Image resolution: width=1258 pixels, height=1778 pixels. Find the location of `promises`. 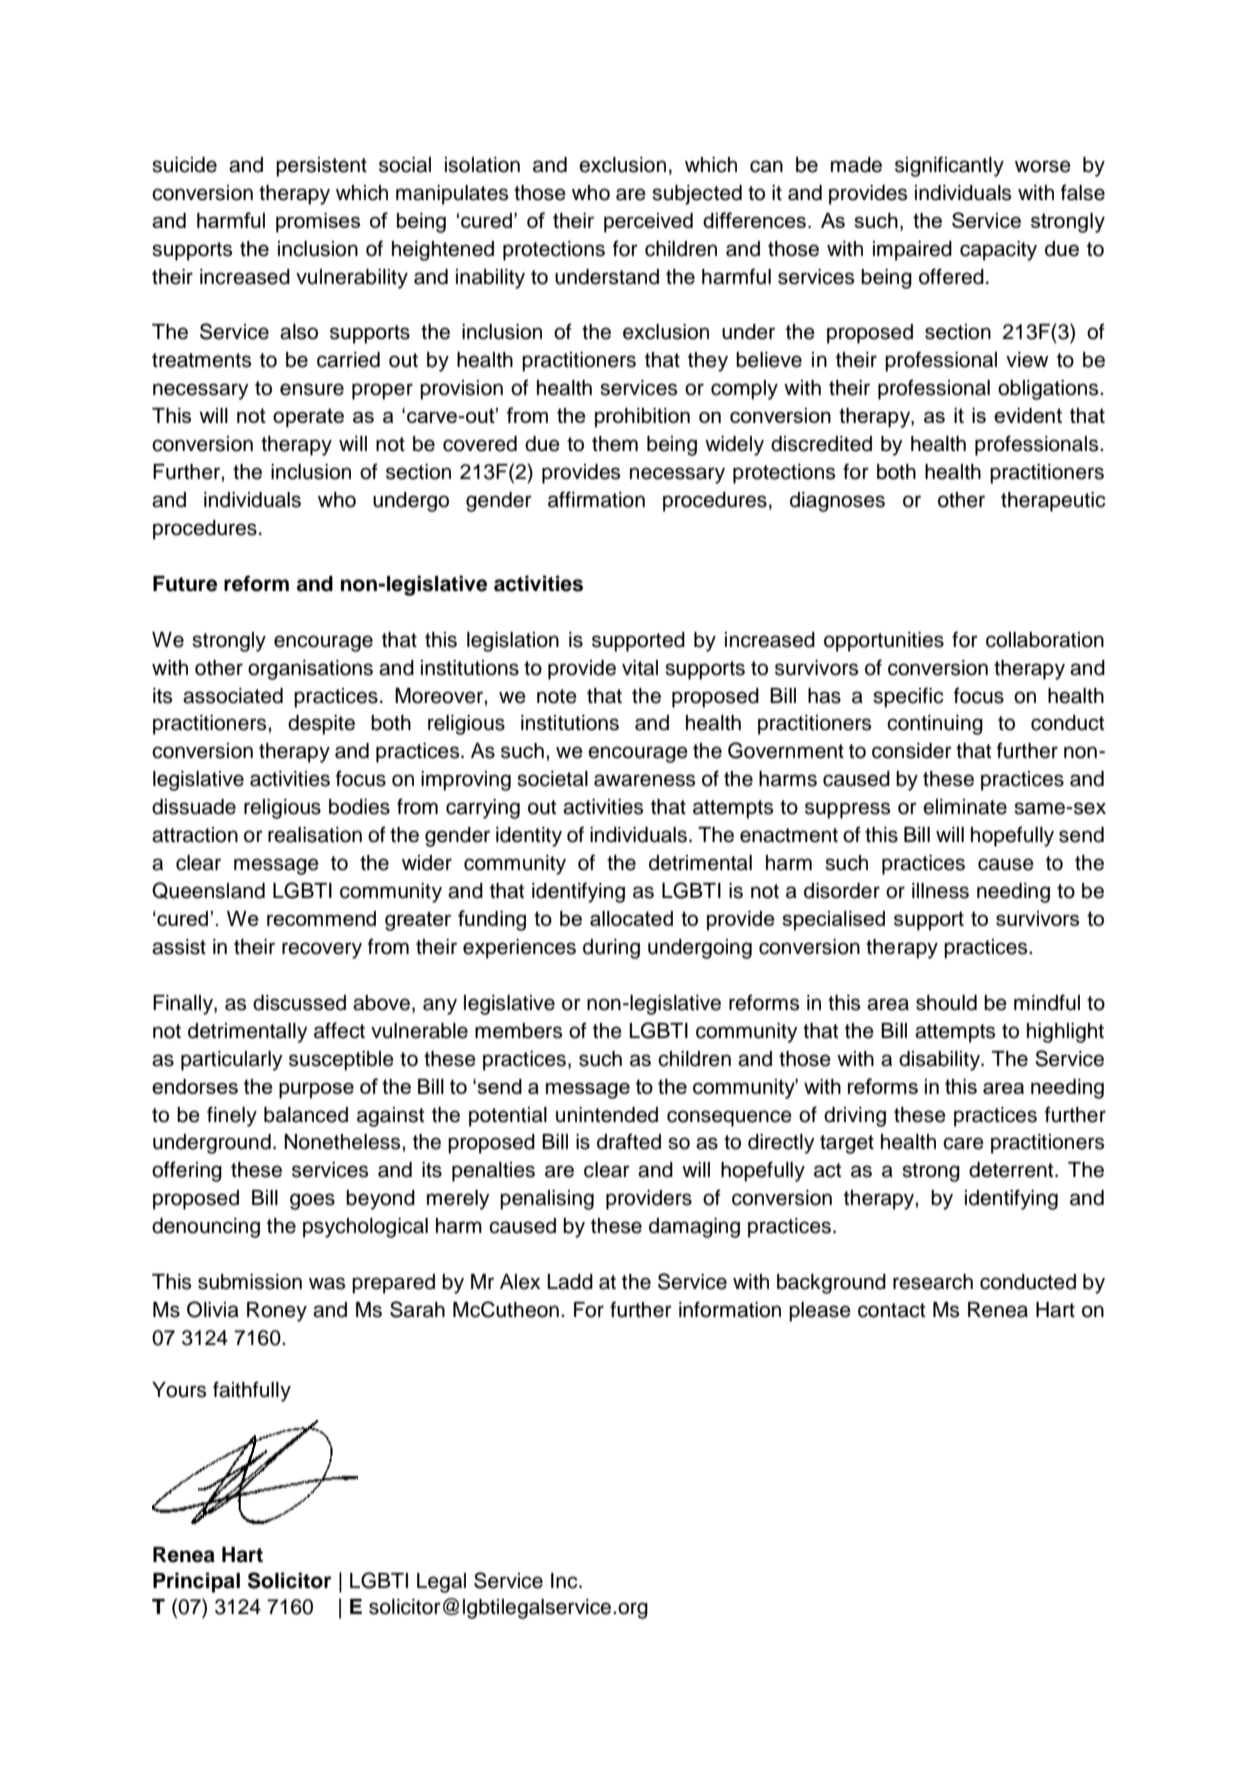

promises is located at coordinates (318, 223).
